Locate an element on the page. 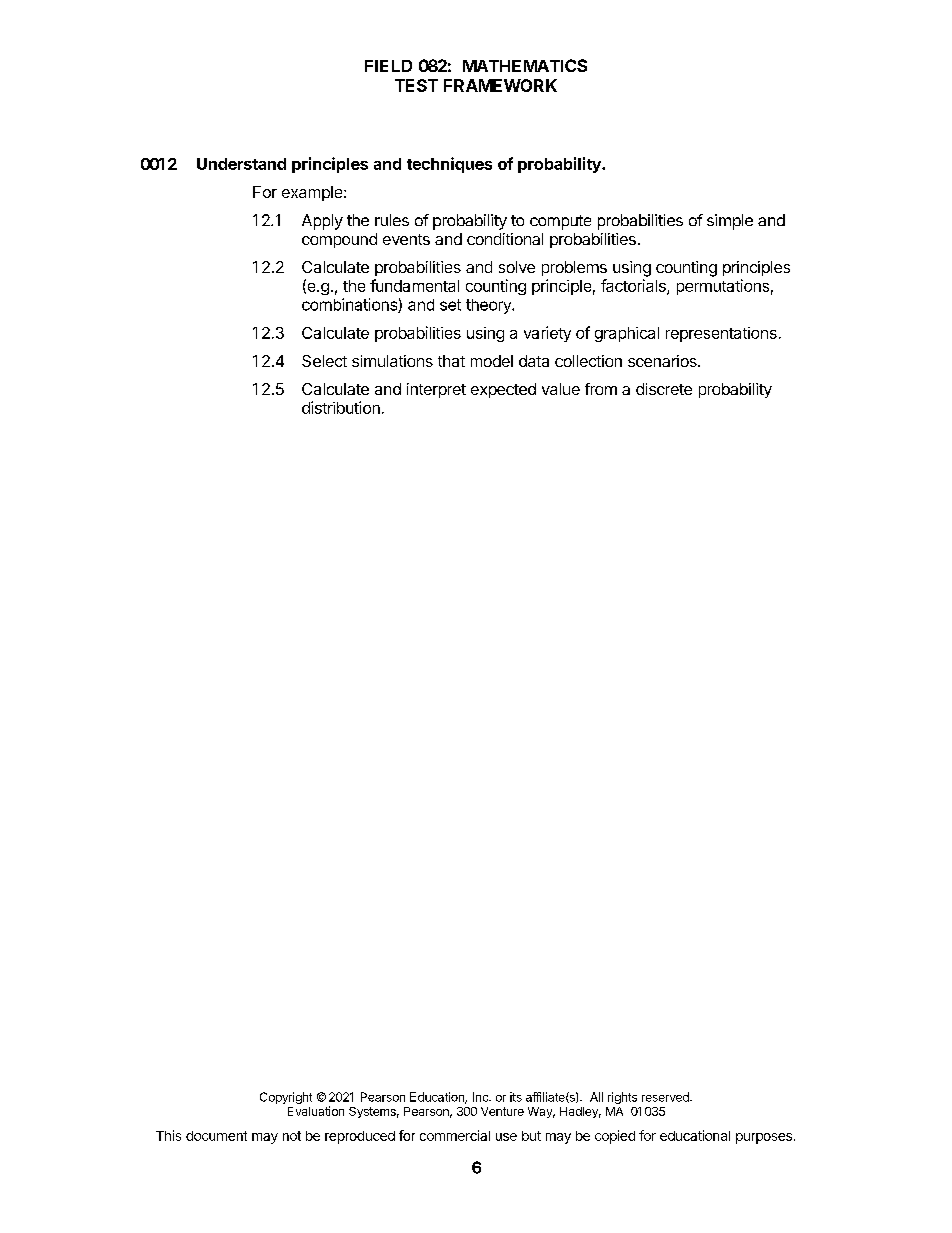  FRAMEWORK is located at coordinates (500, 85).
